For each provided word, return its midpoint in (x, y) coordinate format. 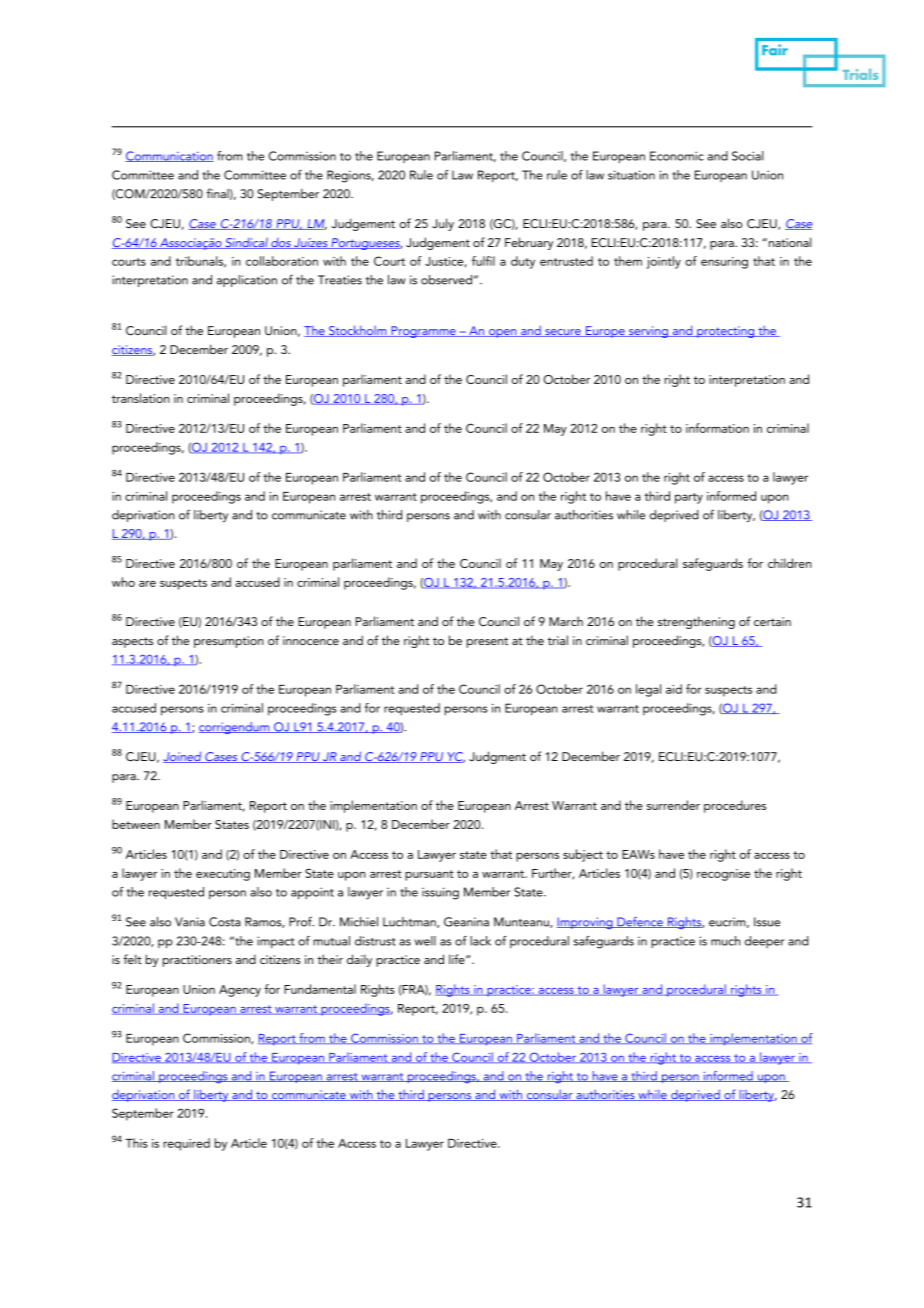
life (458, 959)
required (186, 1144)
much (725, 941)
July (443, 224)
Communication (169, 156)
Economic (677, 156)
